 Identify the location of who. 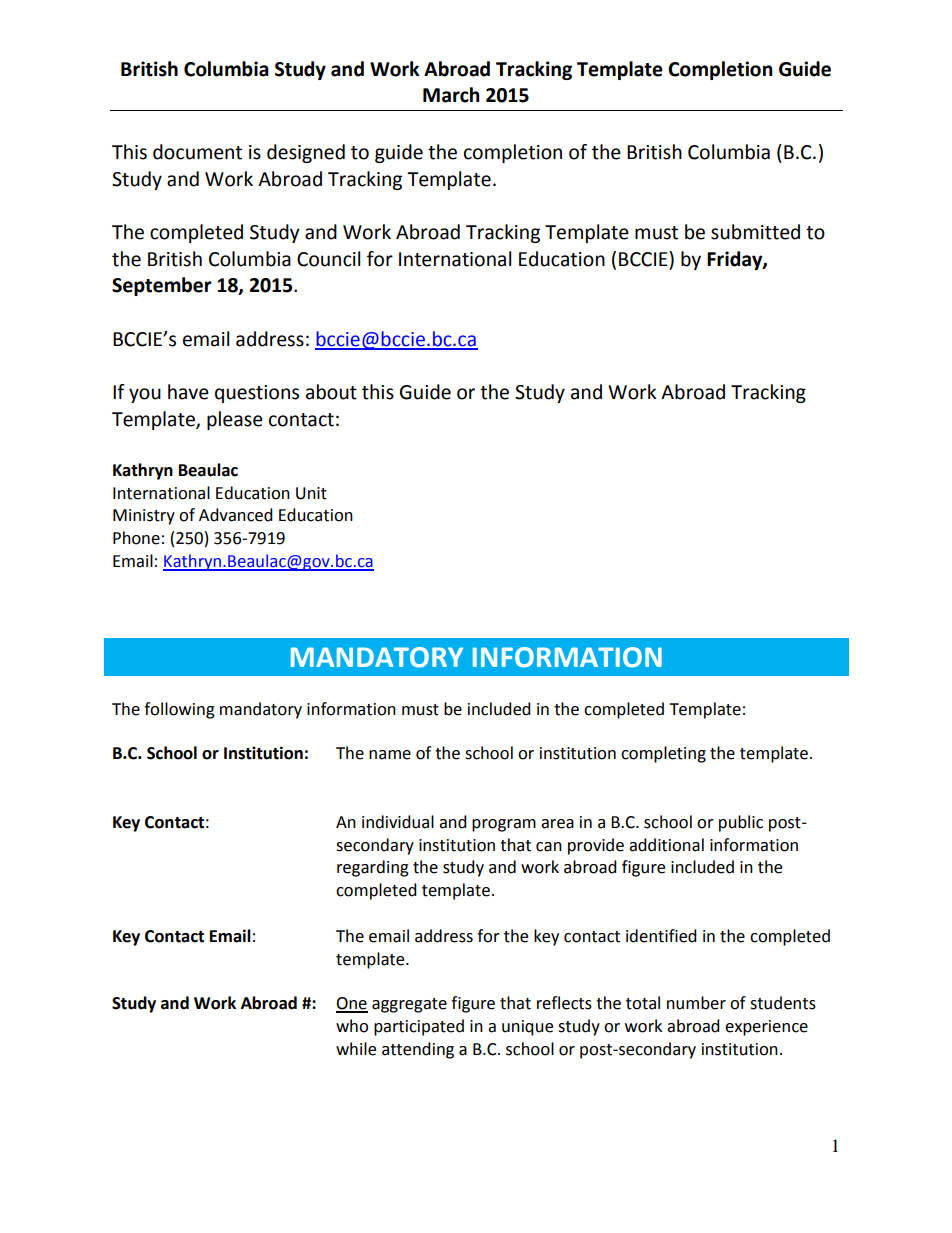
(352, 1026).
